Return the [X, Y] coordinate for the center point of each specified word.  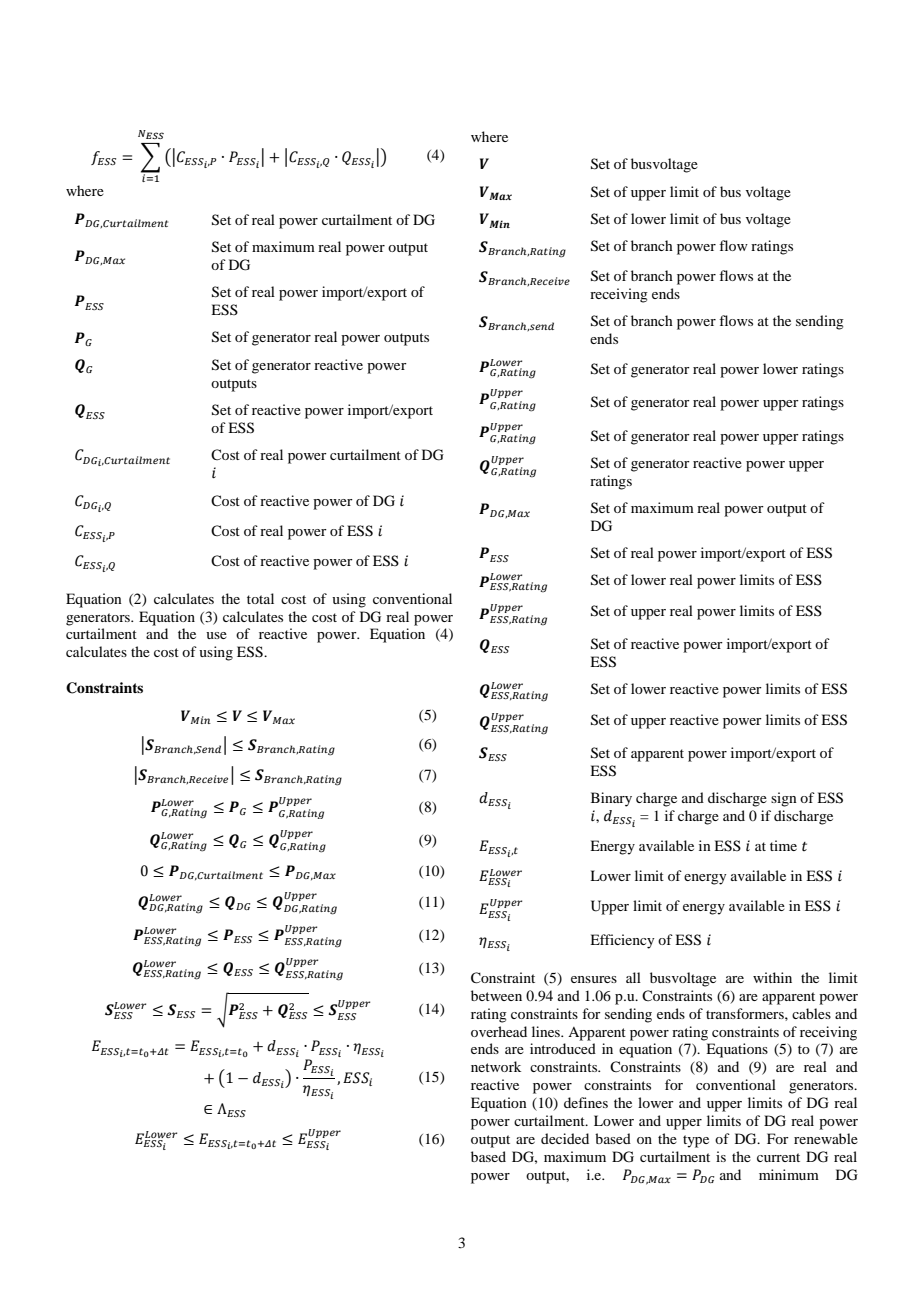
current [778, 1157]
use [216, 635]
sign [784, 799]
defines [586, 1102]
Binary [611, 799]
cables [811, 1013]
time [783, 845]
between [496, 995]
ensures [594, 979]
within [772, 977]
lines [547, 1031]
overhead [499, 1031]
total [260, 598]
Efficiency [622, 941]
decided [565, 1138]
